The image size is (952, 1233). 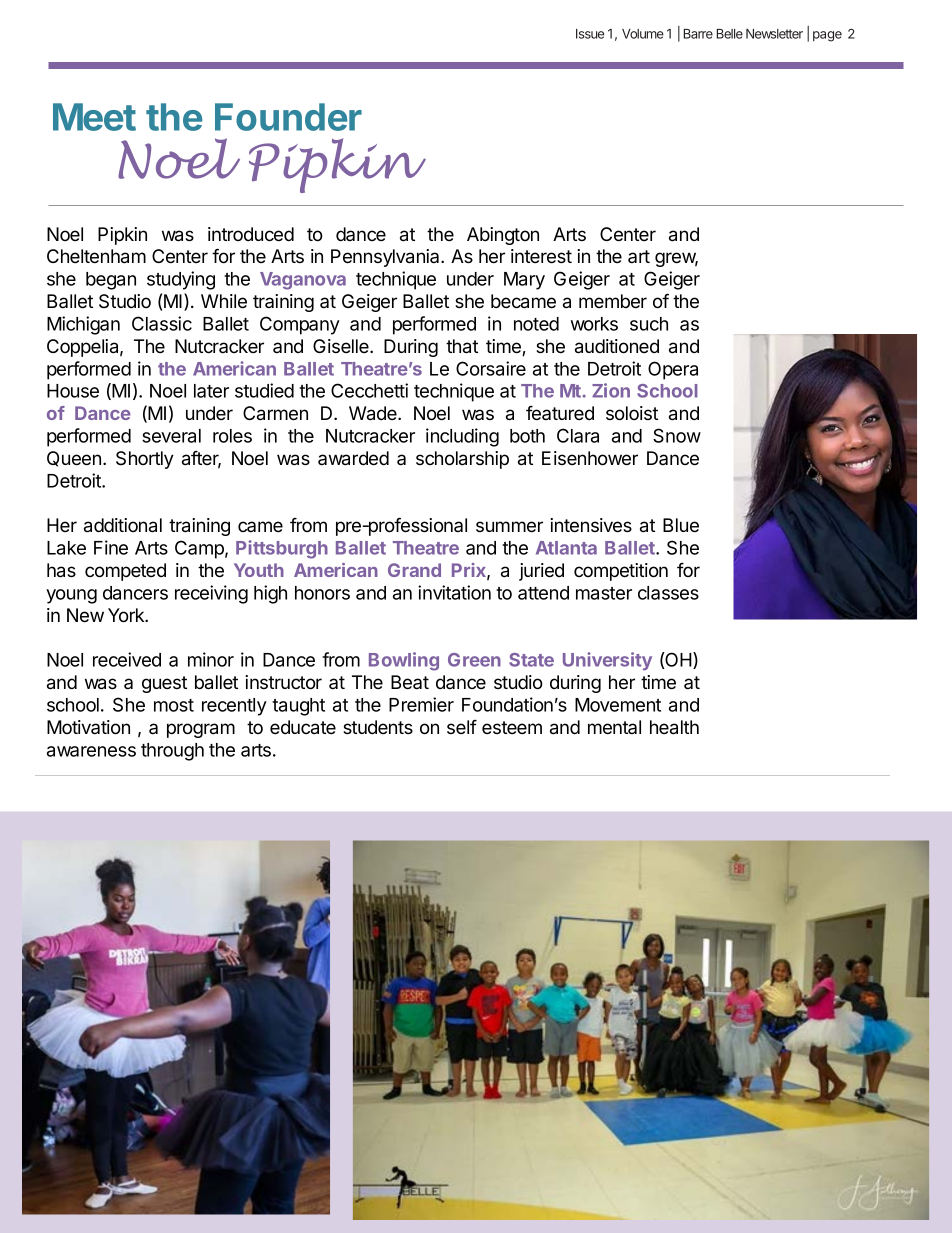 I want to click on Meet, so click(x=94, y=117).
